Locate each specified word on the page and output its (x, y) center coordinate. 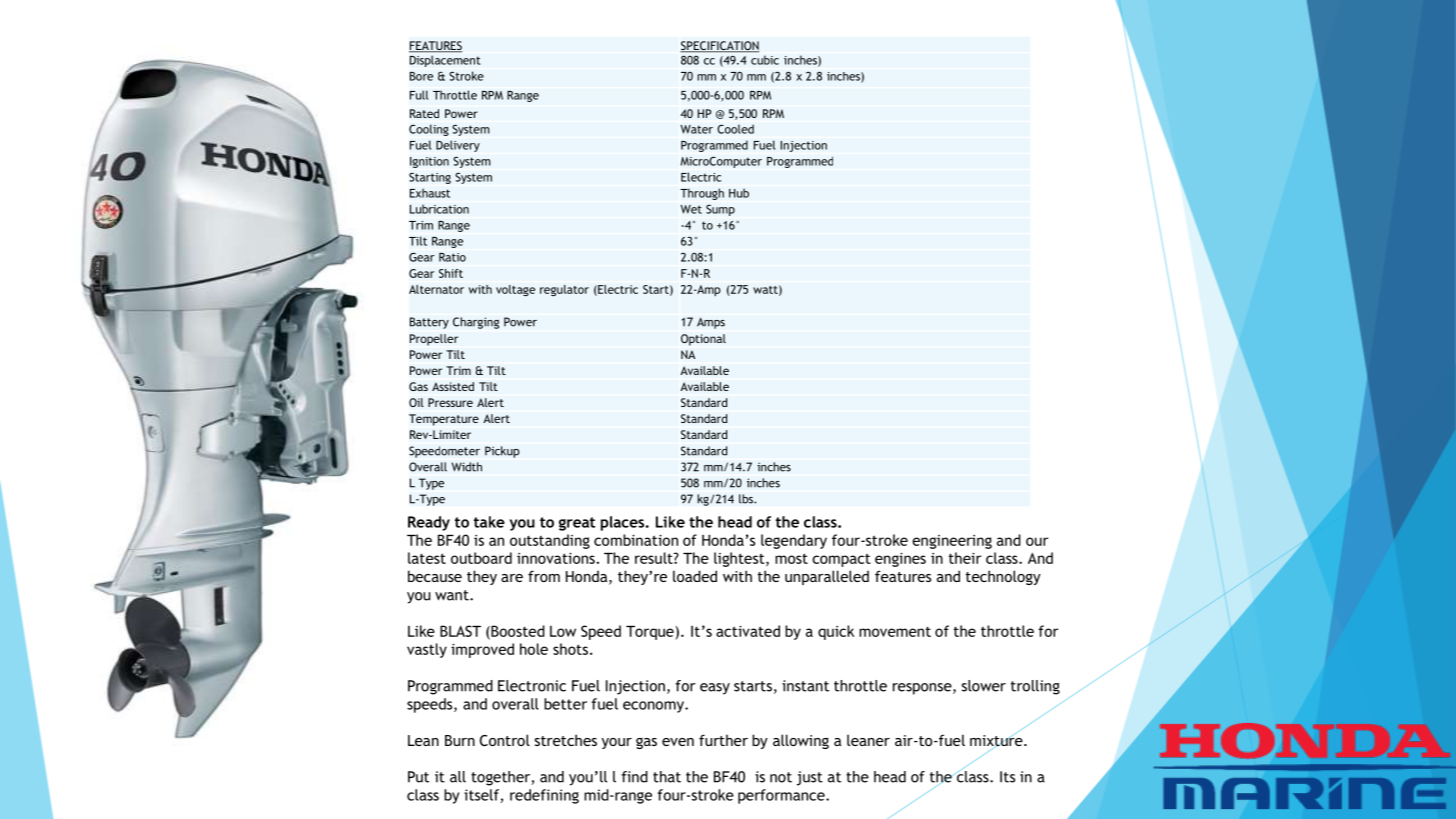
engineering (952, 542)
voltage (515, 290)
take (489, 522)
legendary (794, 541)
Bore (421, 76)
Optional (703, 340)
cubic (765, 60)
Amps (711, 323)
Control (505, 740)
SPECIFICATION (719, 47)
